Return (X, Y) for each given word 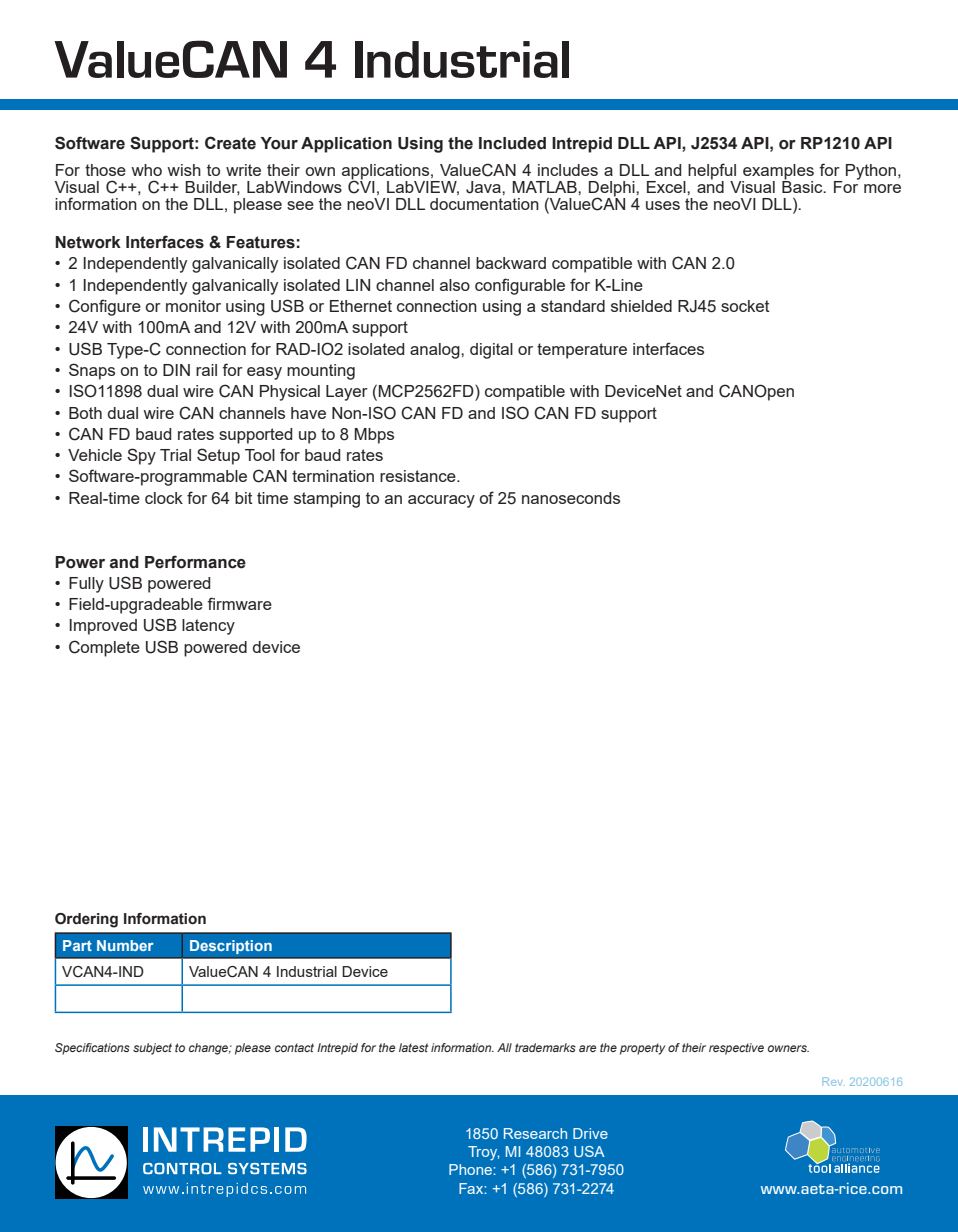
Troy (483, 1153)
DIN (176, 370)
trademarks (545, 1047)
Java (484, 187)
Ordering (86, 920)
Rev (832, 1081)
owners (788, 1048)
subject (152, 1049)
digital (491, 351)
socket (745, 306)
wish (184, 170)
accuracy (441, 501)
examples (777, 173)
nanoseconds (571, 498)
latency (208, 627)
